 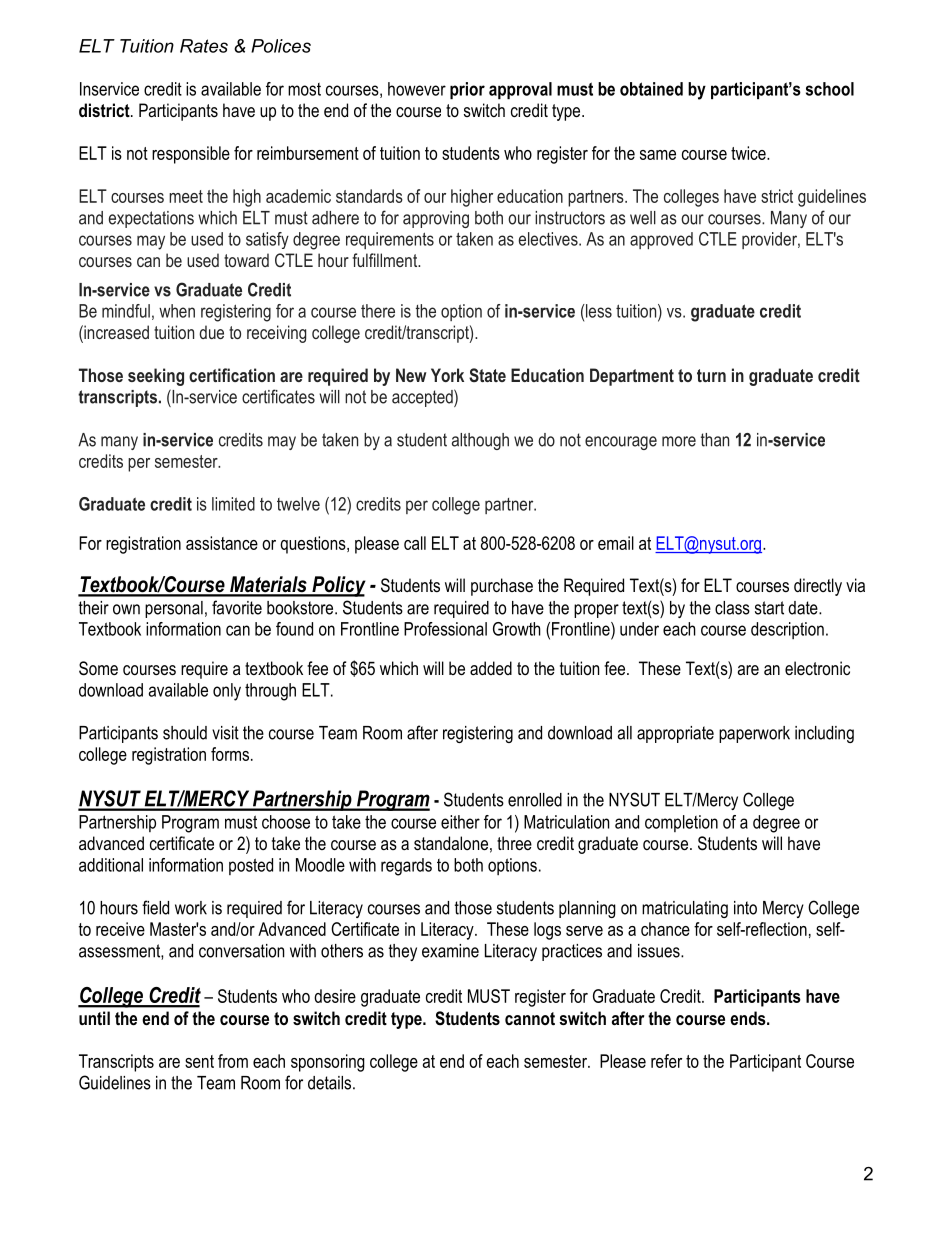 I want to click on when, so click(x=177, y=311).
